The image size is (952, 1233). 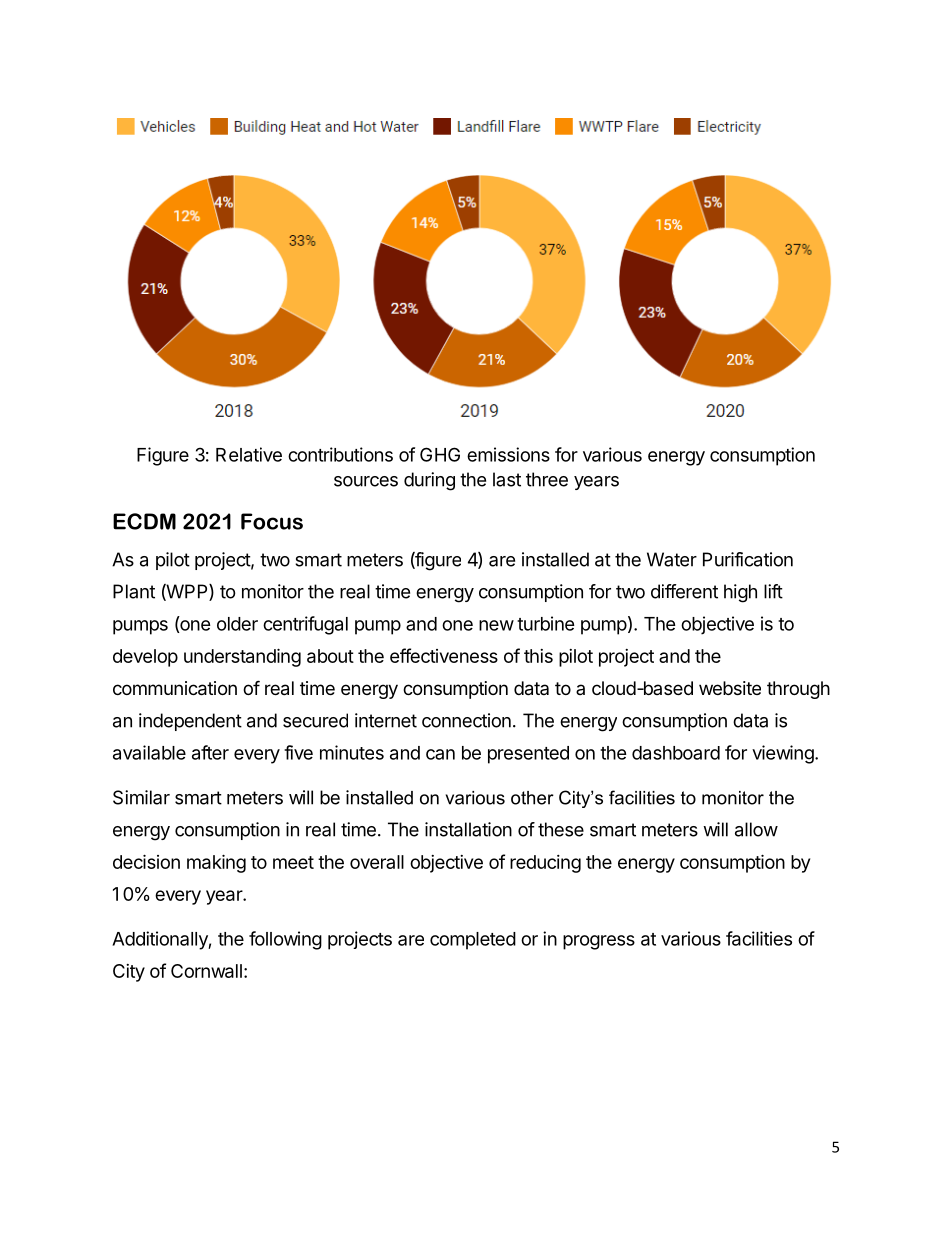 What do you see at coordinates (249, 454) in the screenshot?
I see `Relative` at bounding box center [249, 454].
